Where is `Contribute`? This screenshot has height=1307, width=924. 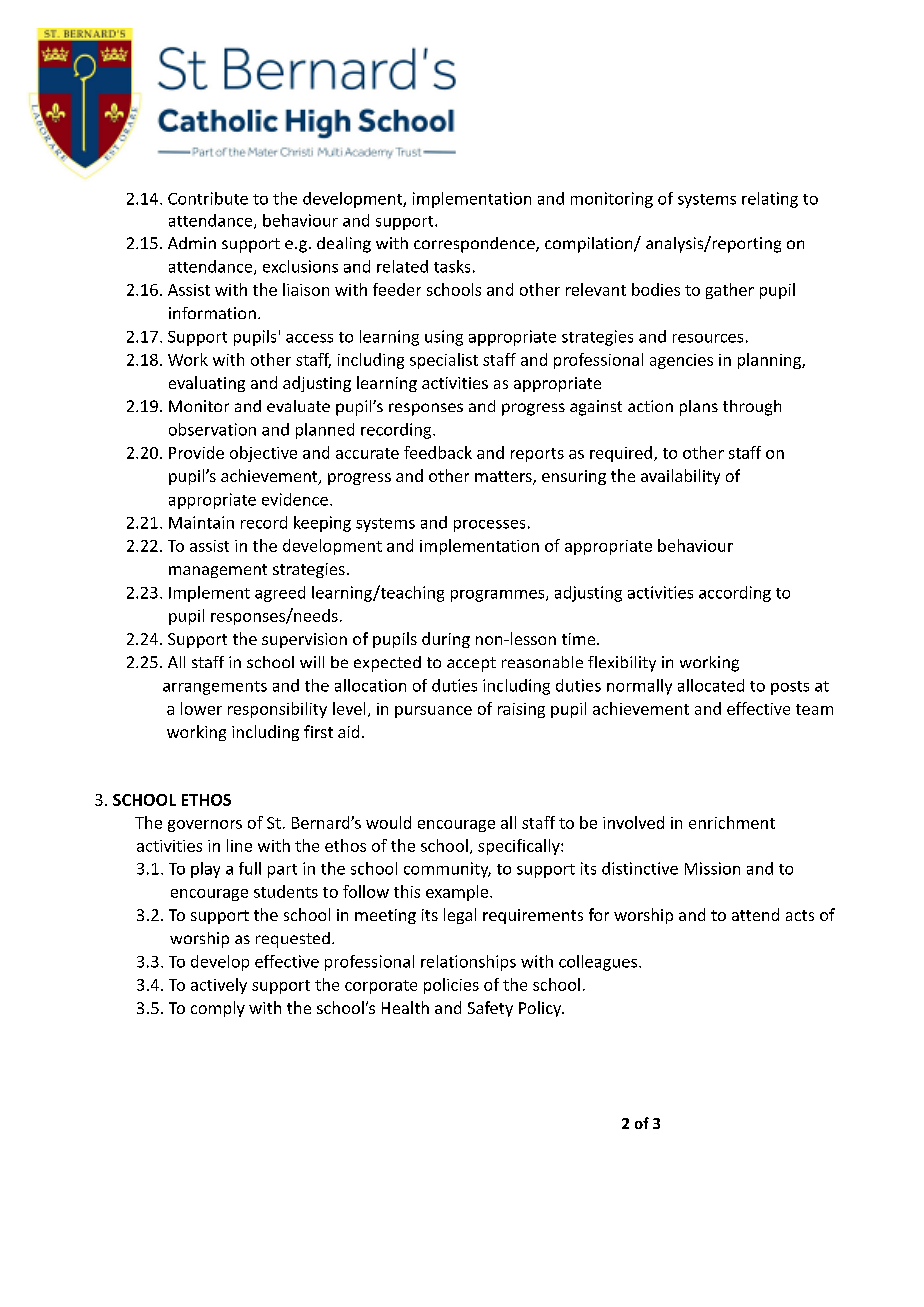
Contribute is located at coordinates (208, 198).
